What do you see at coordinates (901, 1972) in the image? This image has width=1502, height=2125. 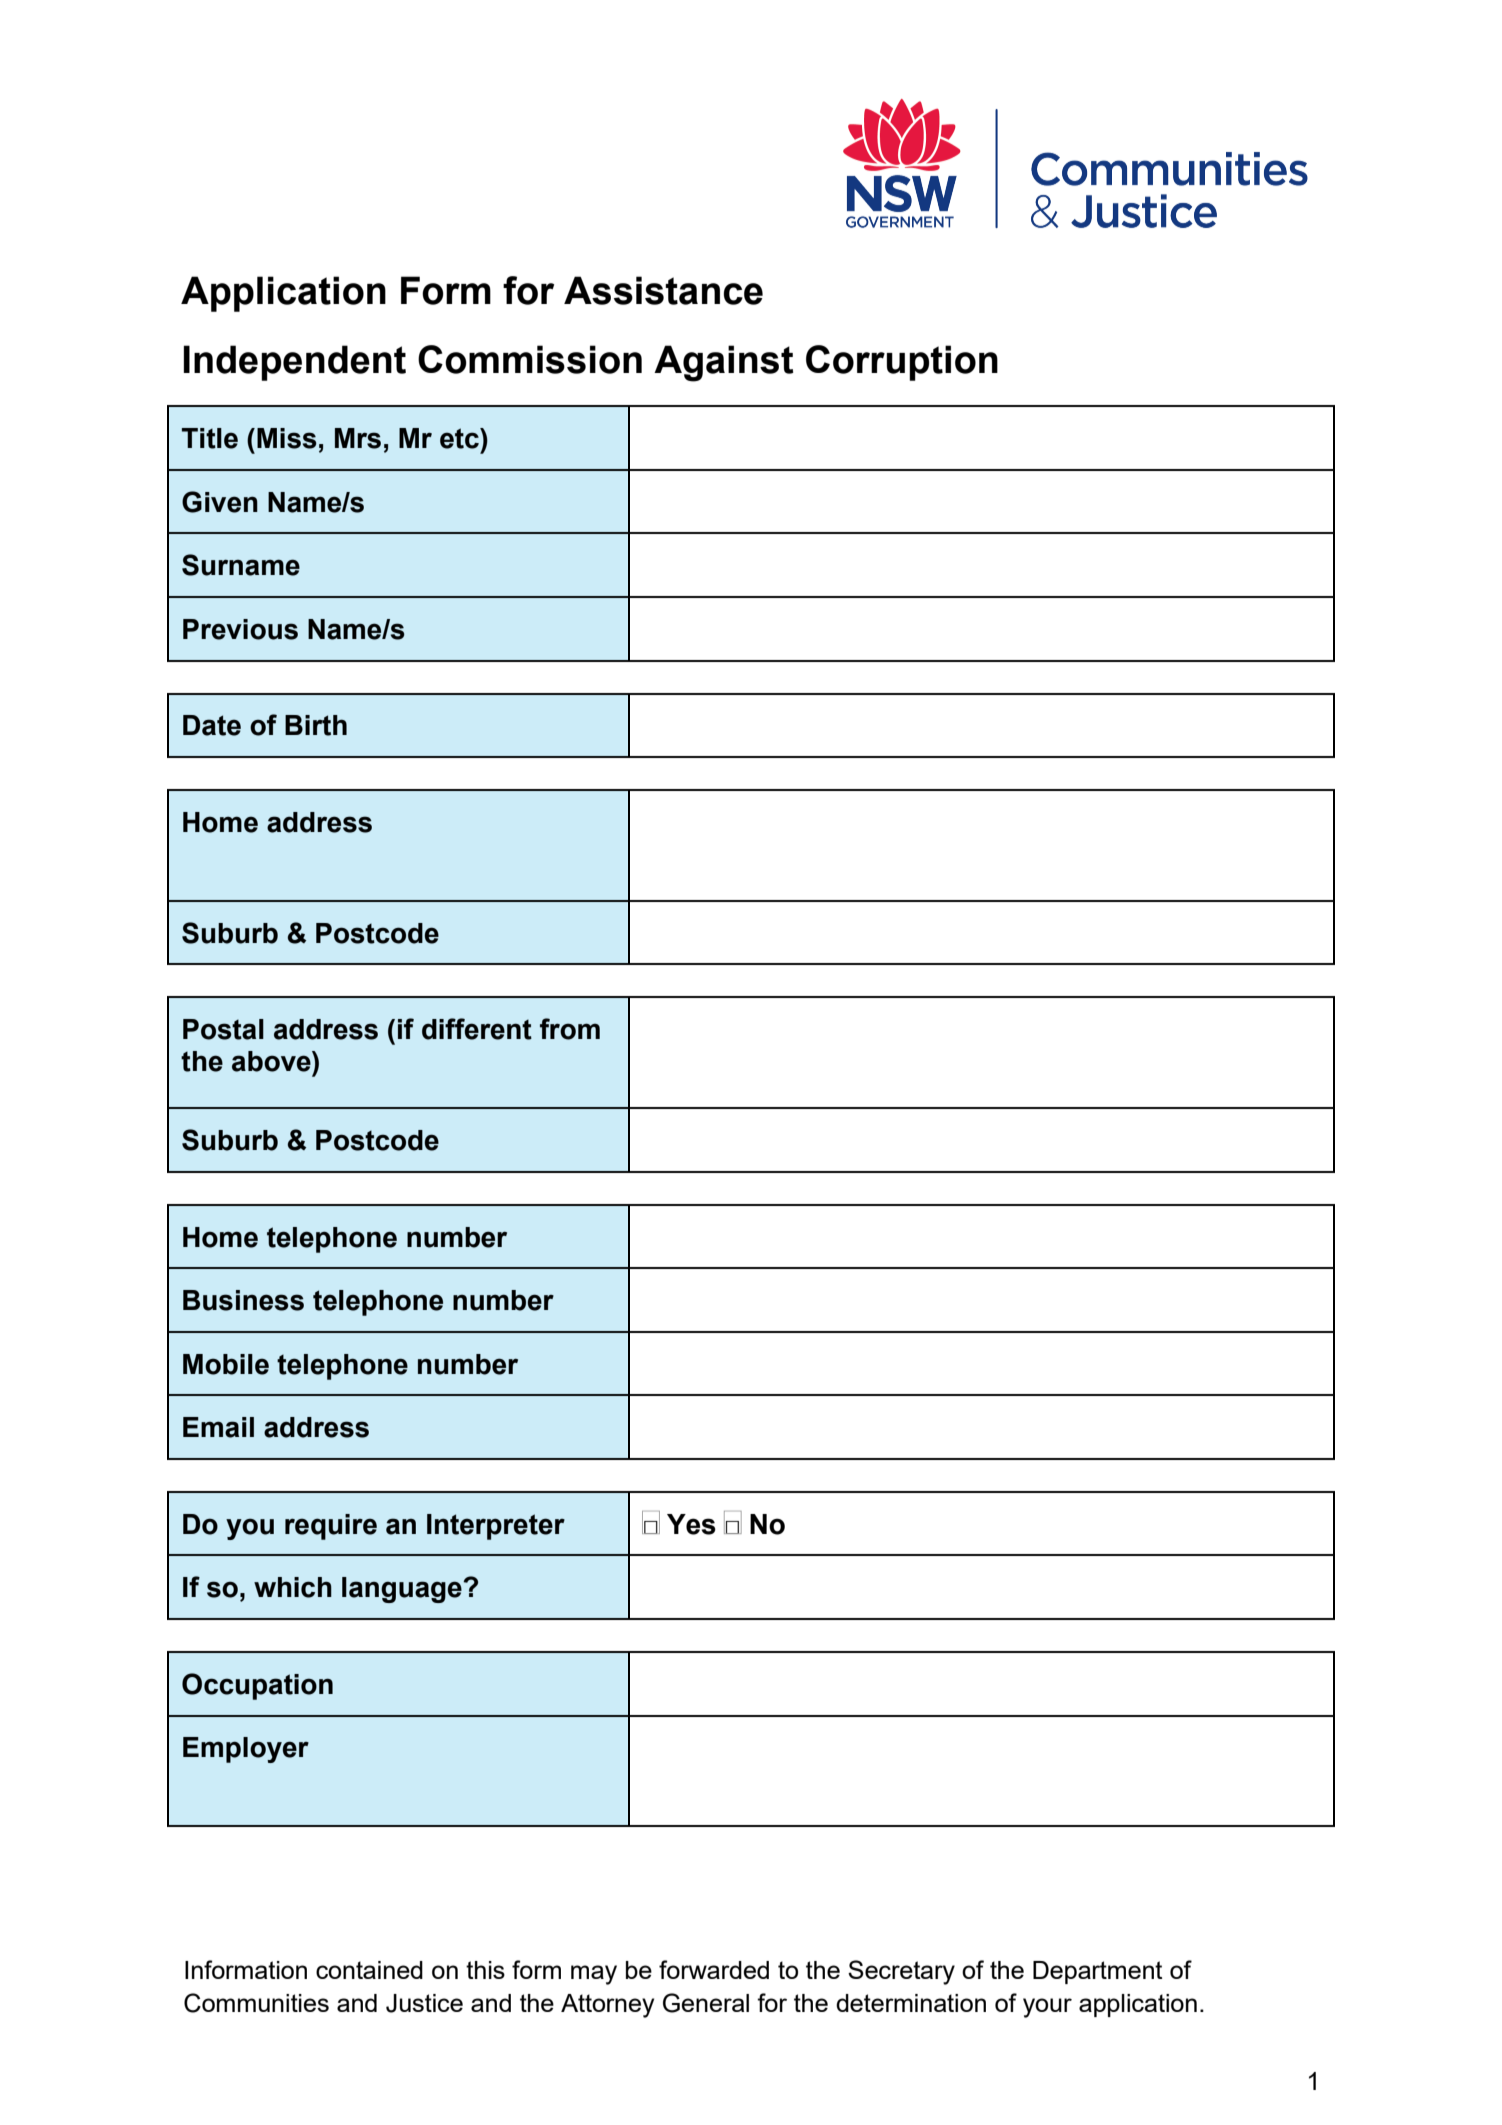 I see `Secretary` at bounding box center [901, 1972].
